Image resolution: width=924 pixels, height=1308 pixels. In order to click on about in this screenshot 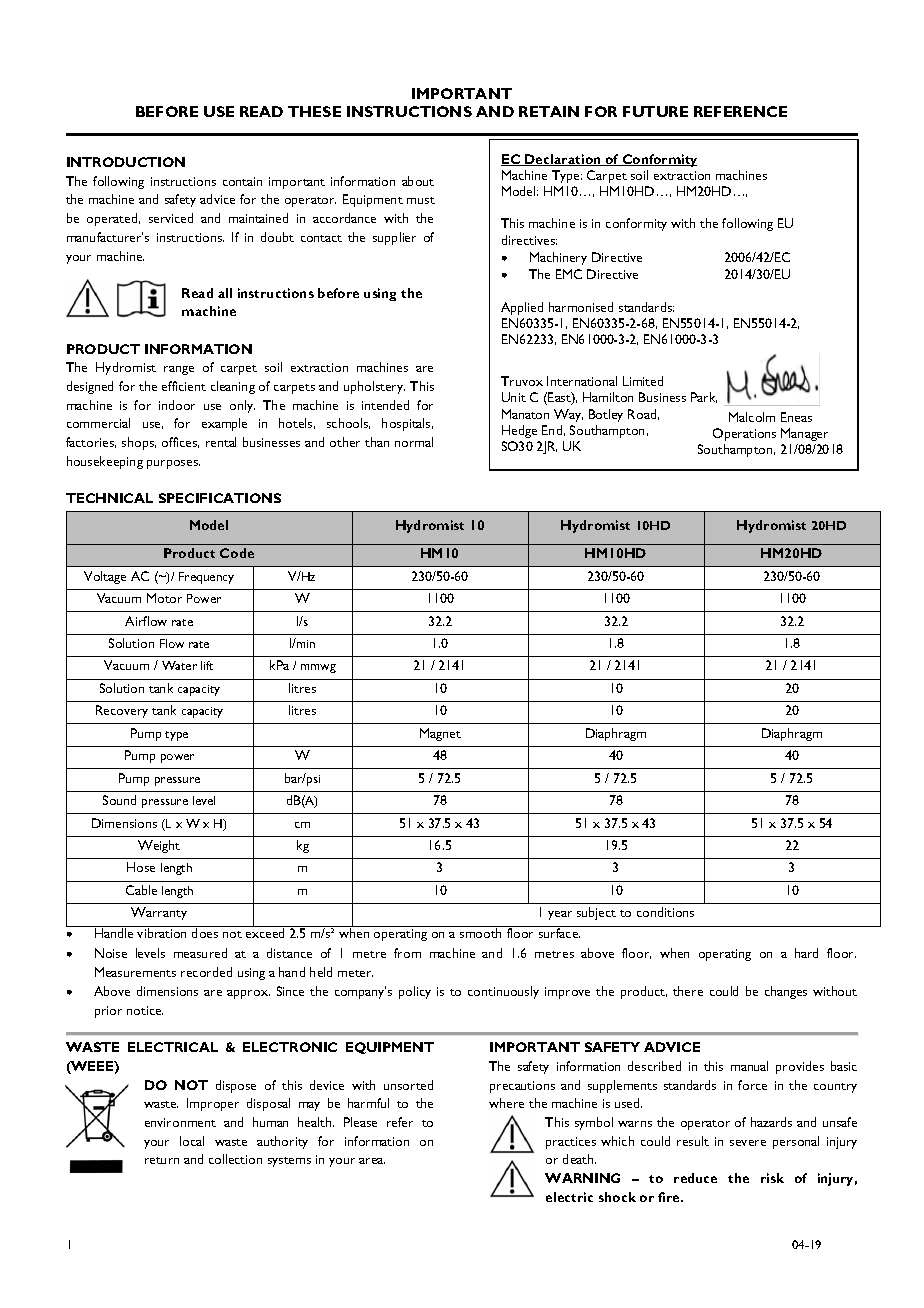, I will do `click(418, 181)`.
